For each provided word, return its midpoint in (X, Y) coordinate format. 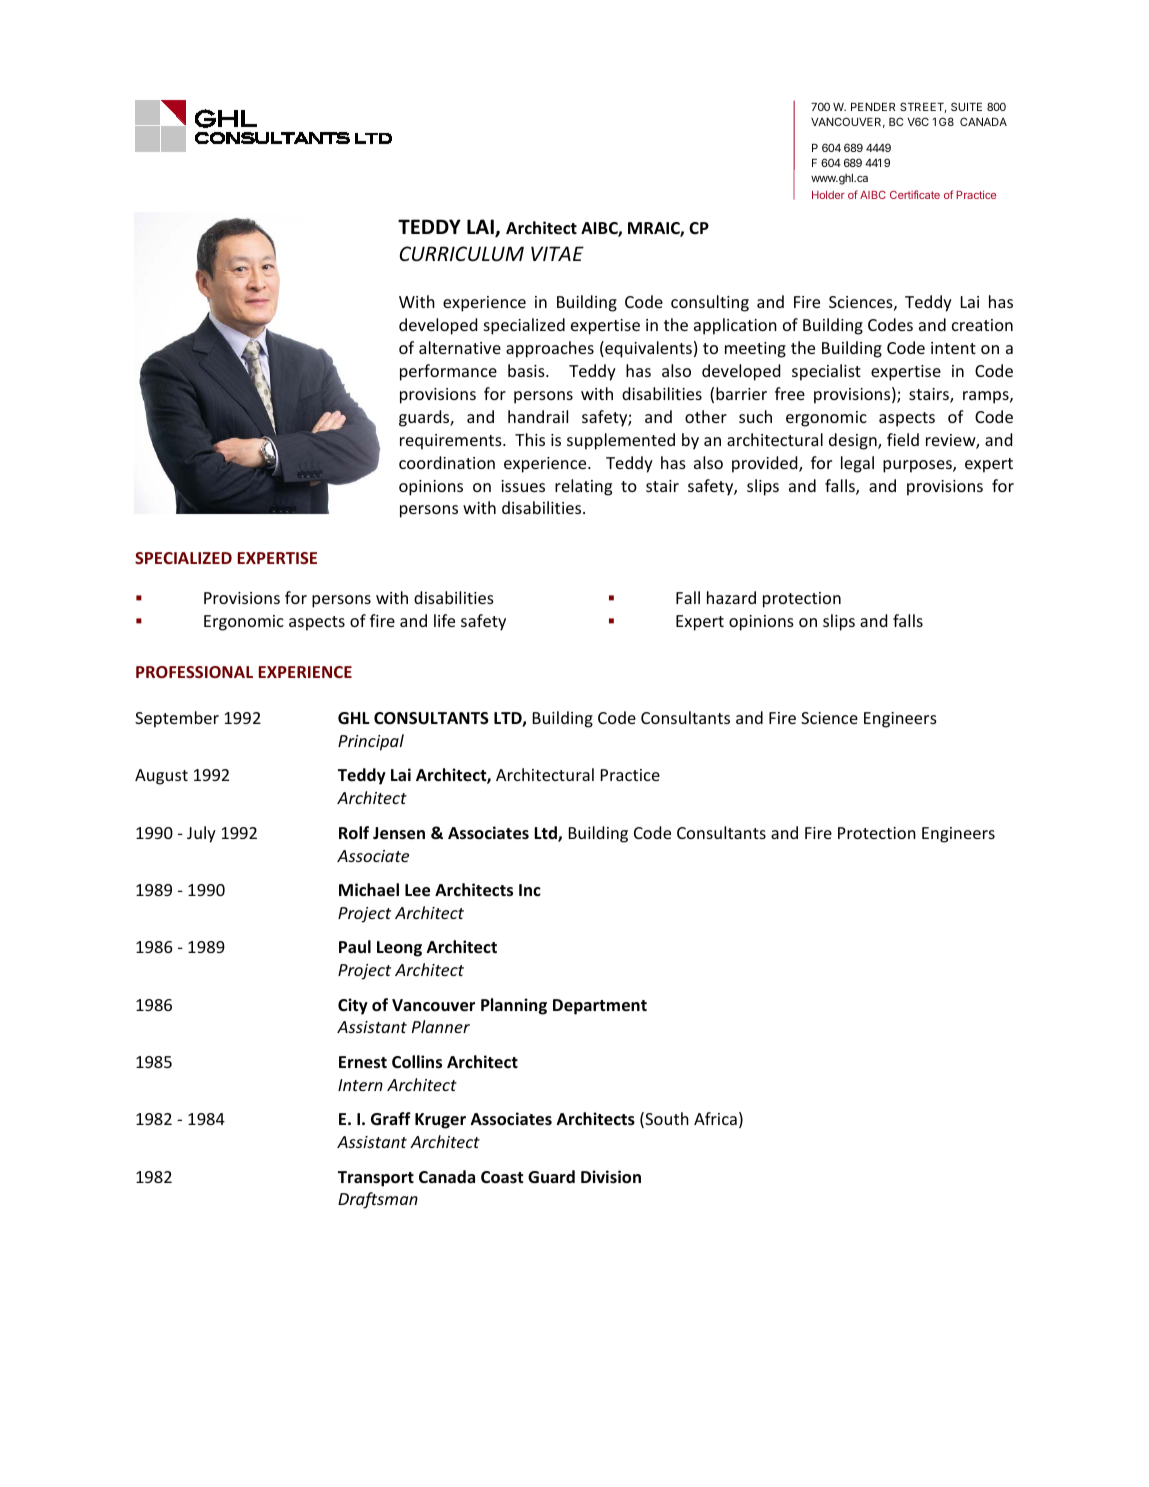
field (903, 439)
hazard (731, 597)
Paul (355, 946)
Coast (502, 1177)
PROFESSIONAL (194, 672)
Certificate (915, 194)
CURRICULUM (461, 254)
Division (611, 1177)
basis (527, 370)
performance (448, 372)
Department (600, 1007)
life (444, 620)
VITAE (557, 253)
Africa (715, 1118)
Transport (376, 1179)
